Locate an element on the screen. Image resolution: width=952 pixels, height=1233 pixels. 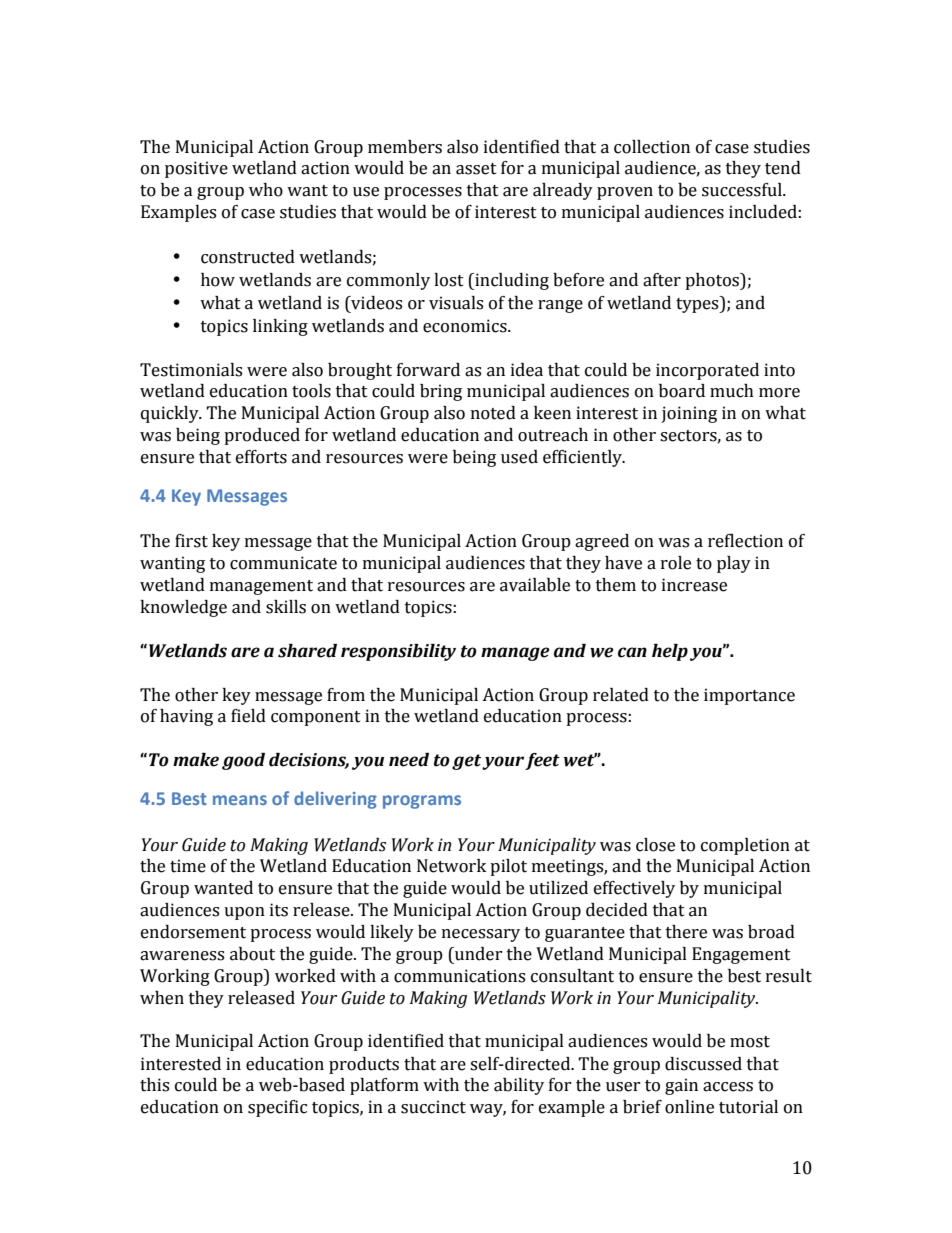
positive is located at coordinates (196, 169).
